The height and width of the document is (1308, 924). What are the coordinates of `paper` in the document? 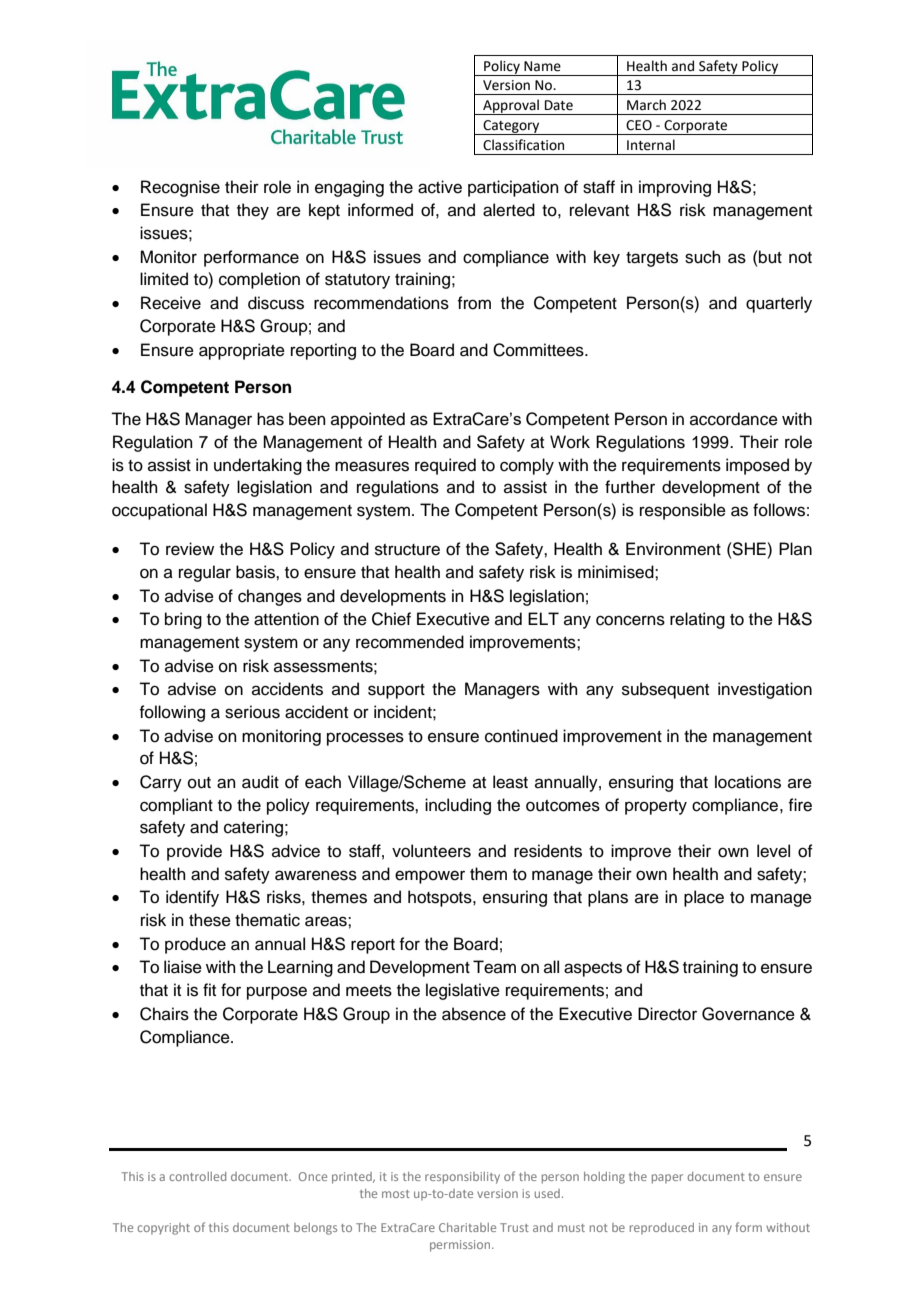 It's located at (667, 1179).
